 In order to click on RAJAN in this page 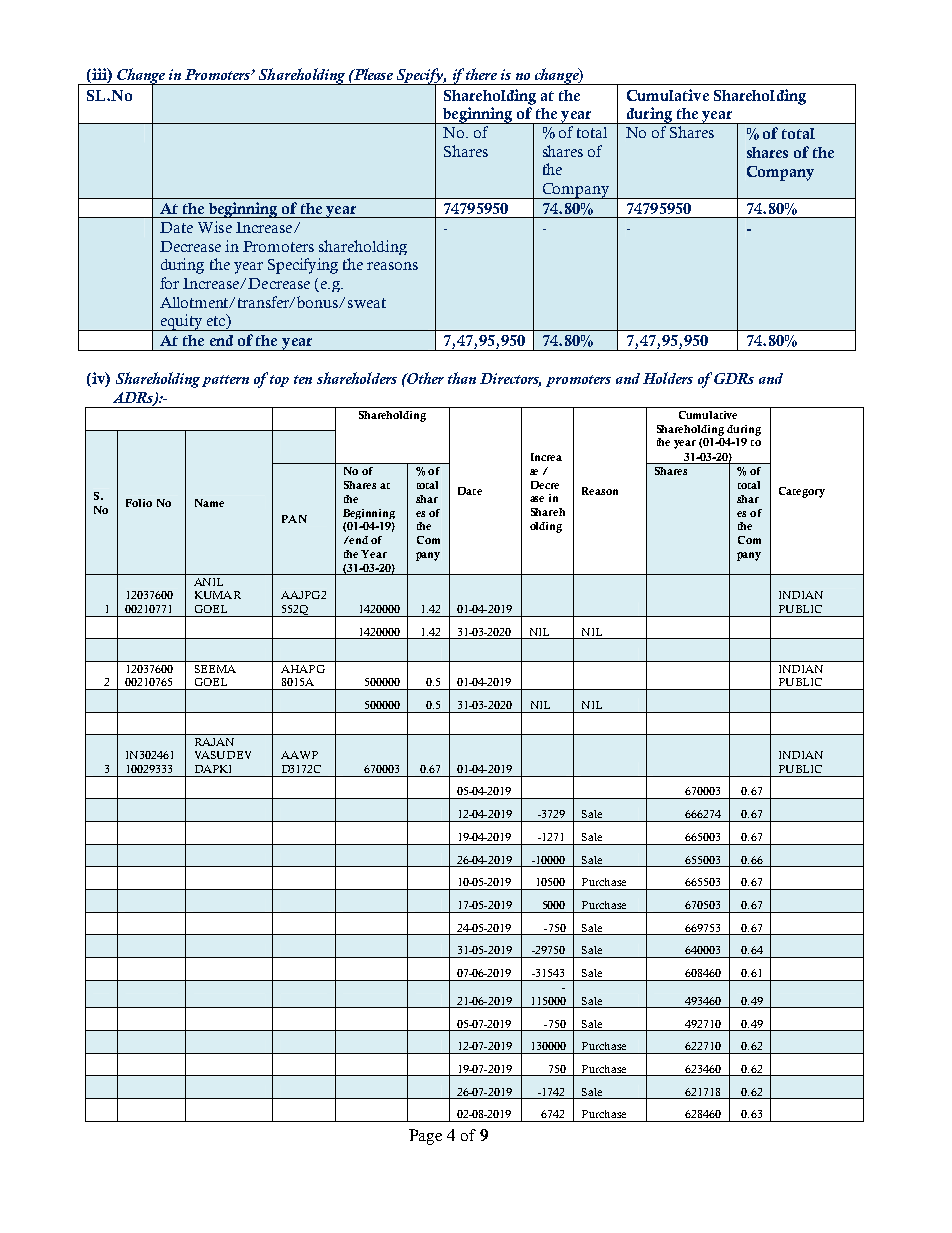, I will do `click(214, 742)`.
